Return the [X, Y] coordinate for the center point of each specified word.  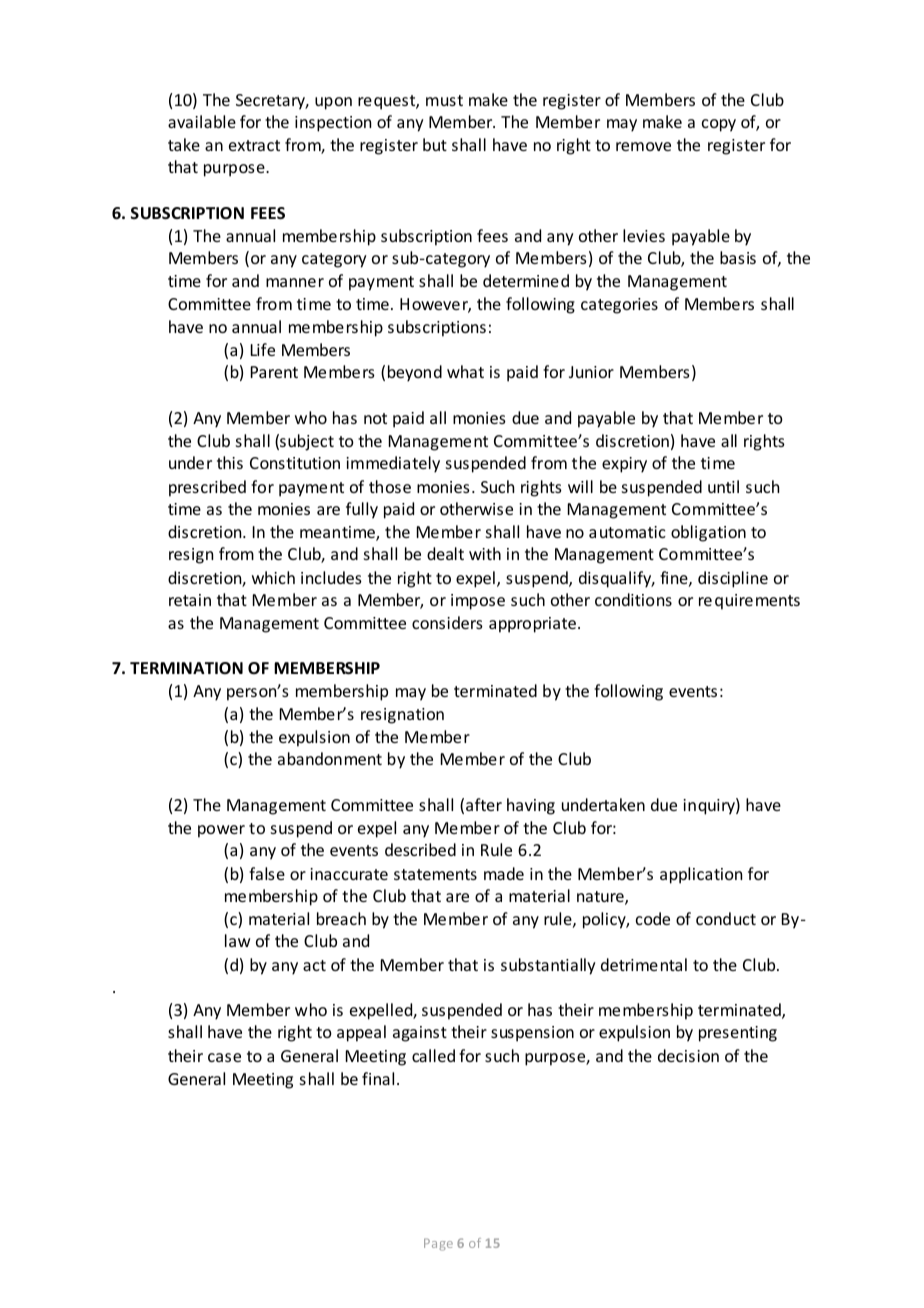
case [224, 1057]
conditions [633, 599]
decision [688, 1055]
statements [435, 874]
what [465, 371]
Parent [274, 372]
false [267, 873]
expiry [624, 465]
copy [719, 125]
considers [447, 622]
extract [254, 145]
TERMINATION [186, 668]
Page [438, 1244]
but [435, 144]
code [653, 918]
